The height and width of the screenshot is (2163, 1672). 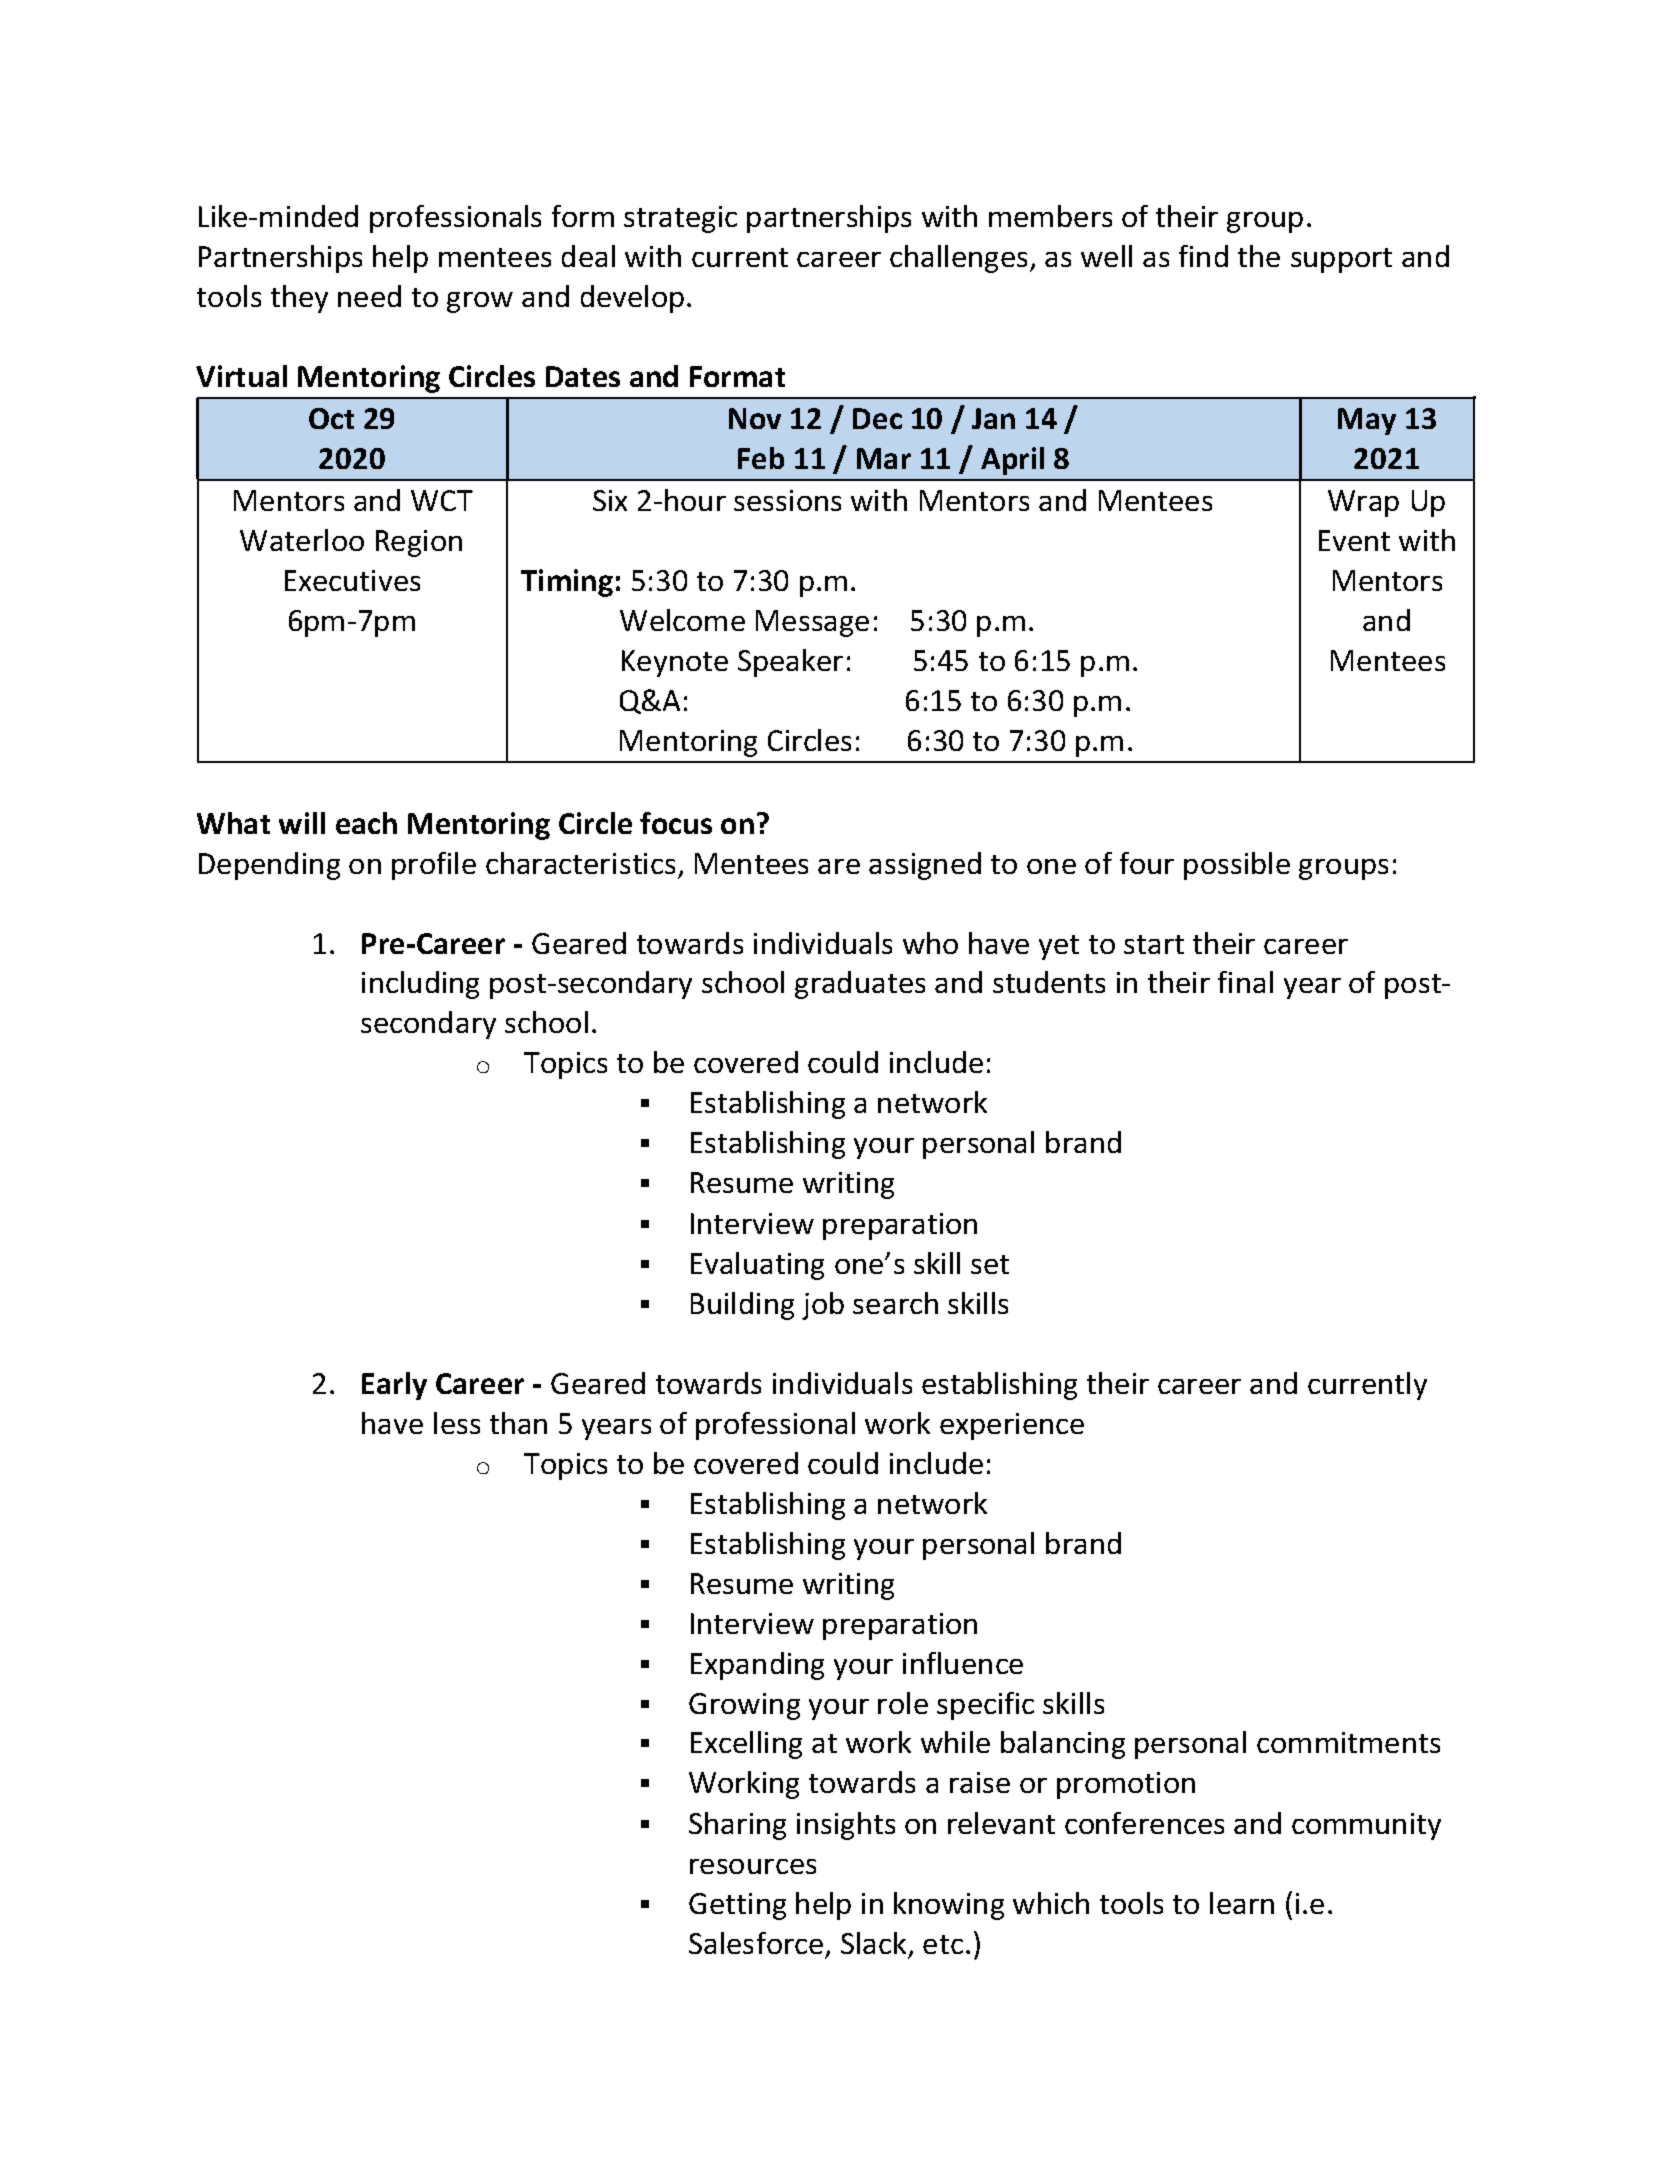 What do you see at coordinates (369, 296) in the screenshot?
I see `need` at bounding box center [369, 296].
